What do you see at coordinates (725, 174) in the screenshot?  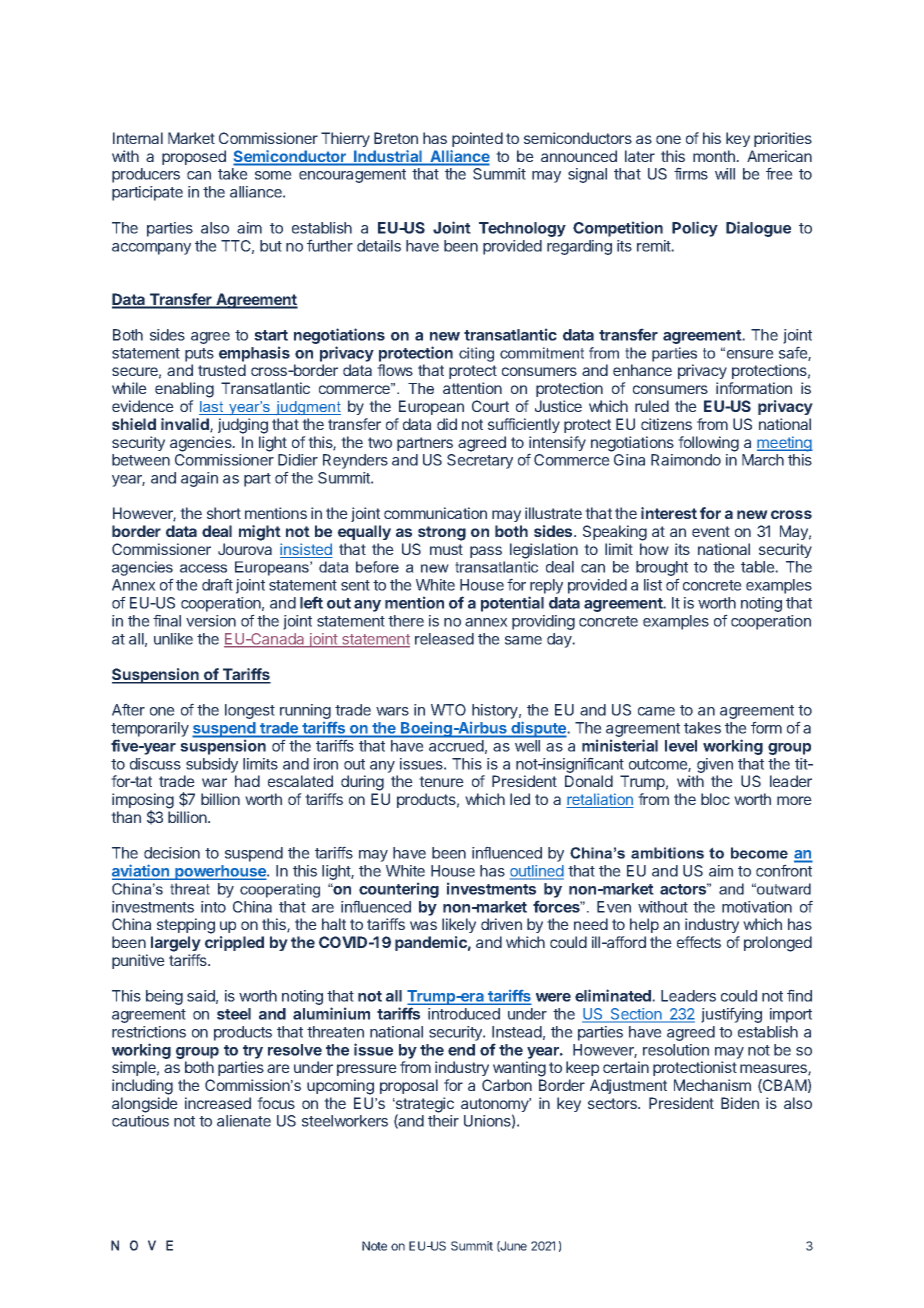 I see `will` at bounding box center [725, 174].
